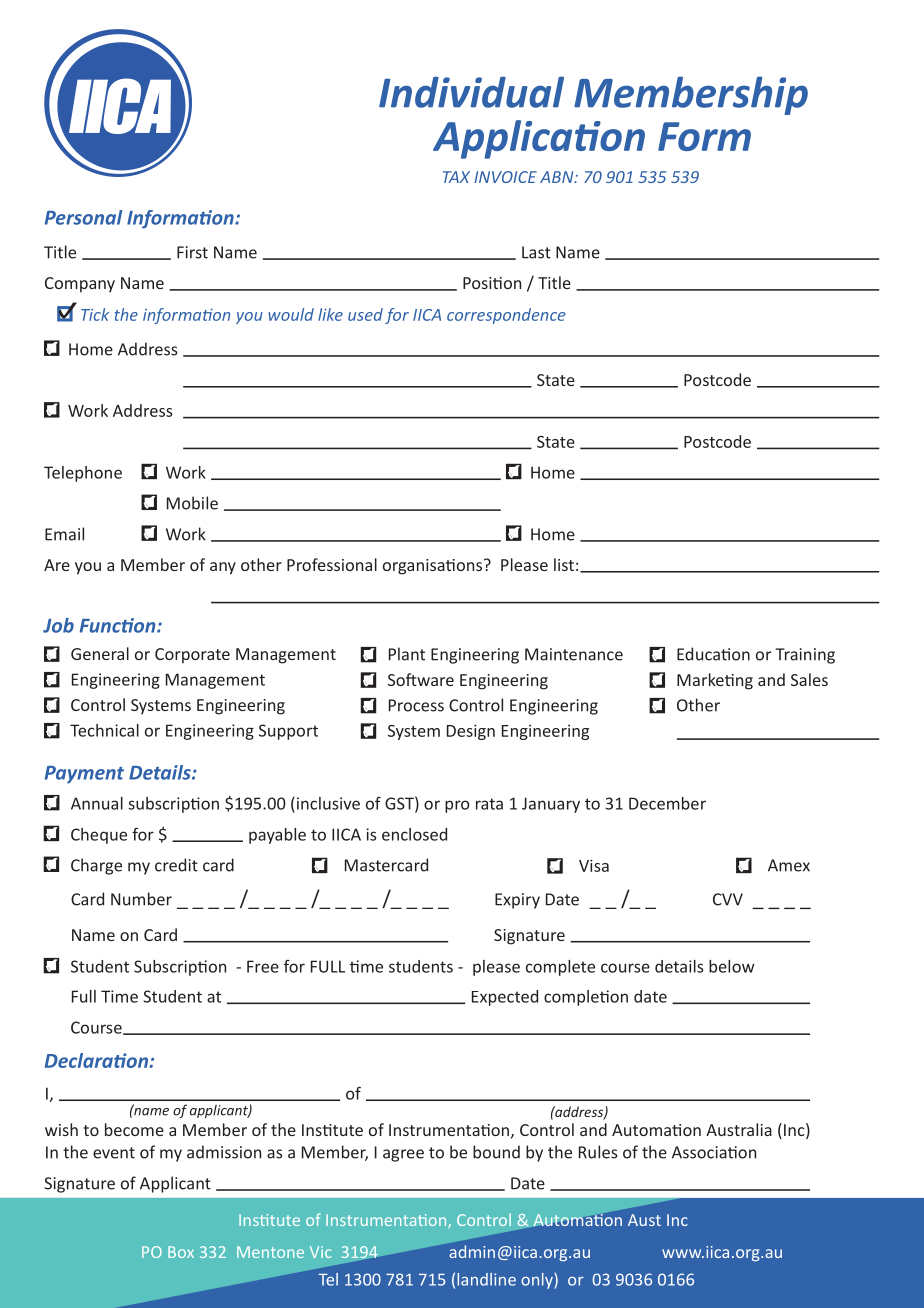 The width and height of the page is (924, 1308). I want to click on Box, so click(181, 1252).
